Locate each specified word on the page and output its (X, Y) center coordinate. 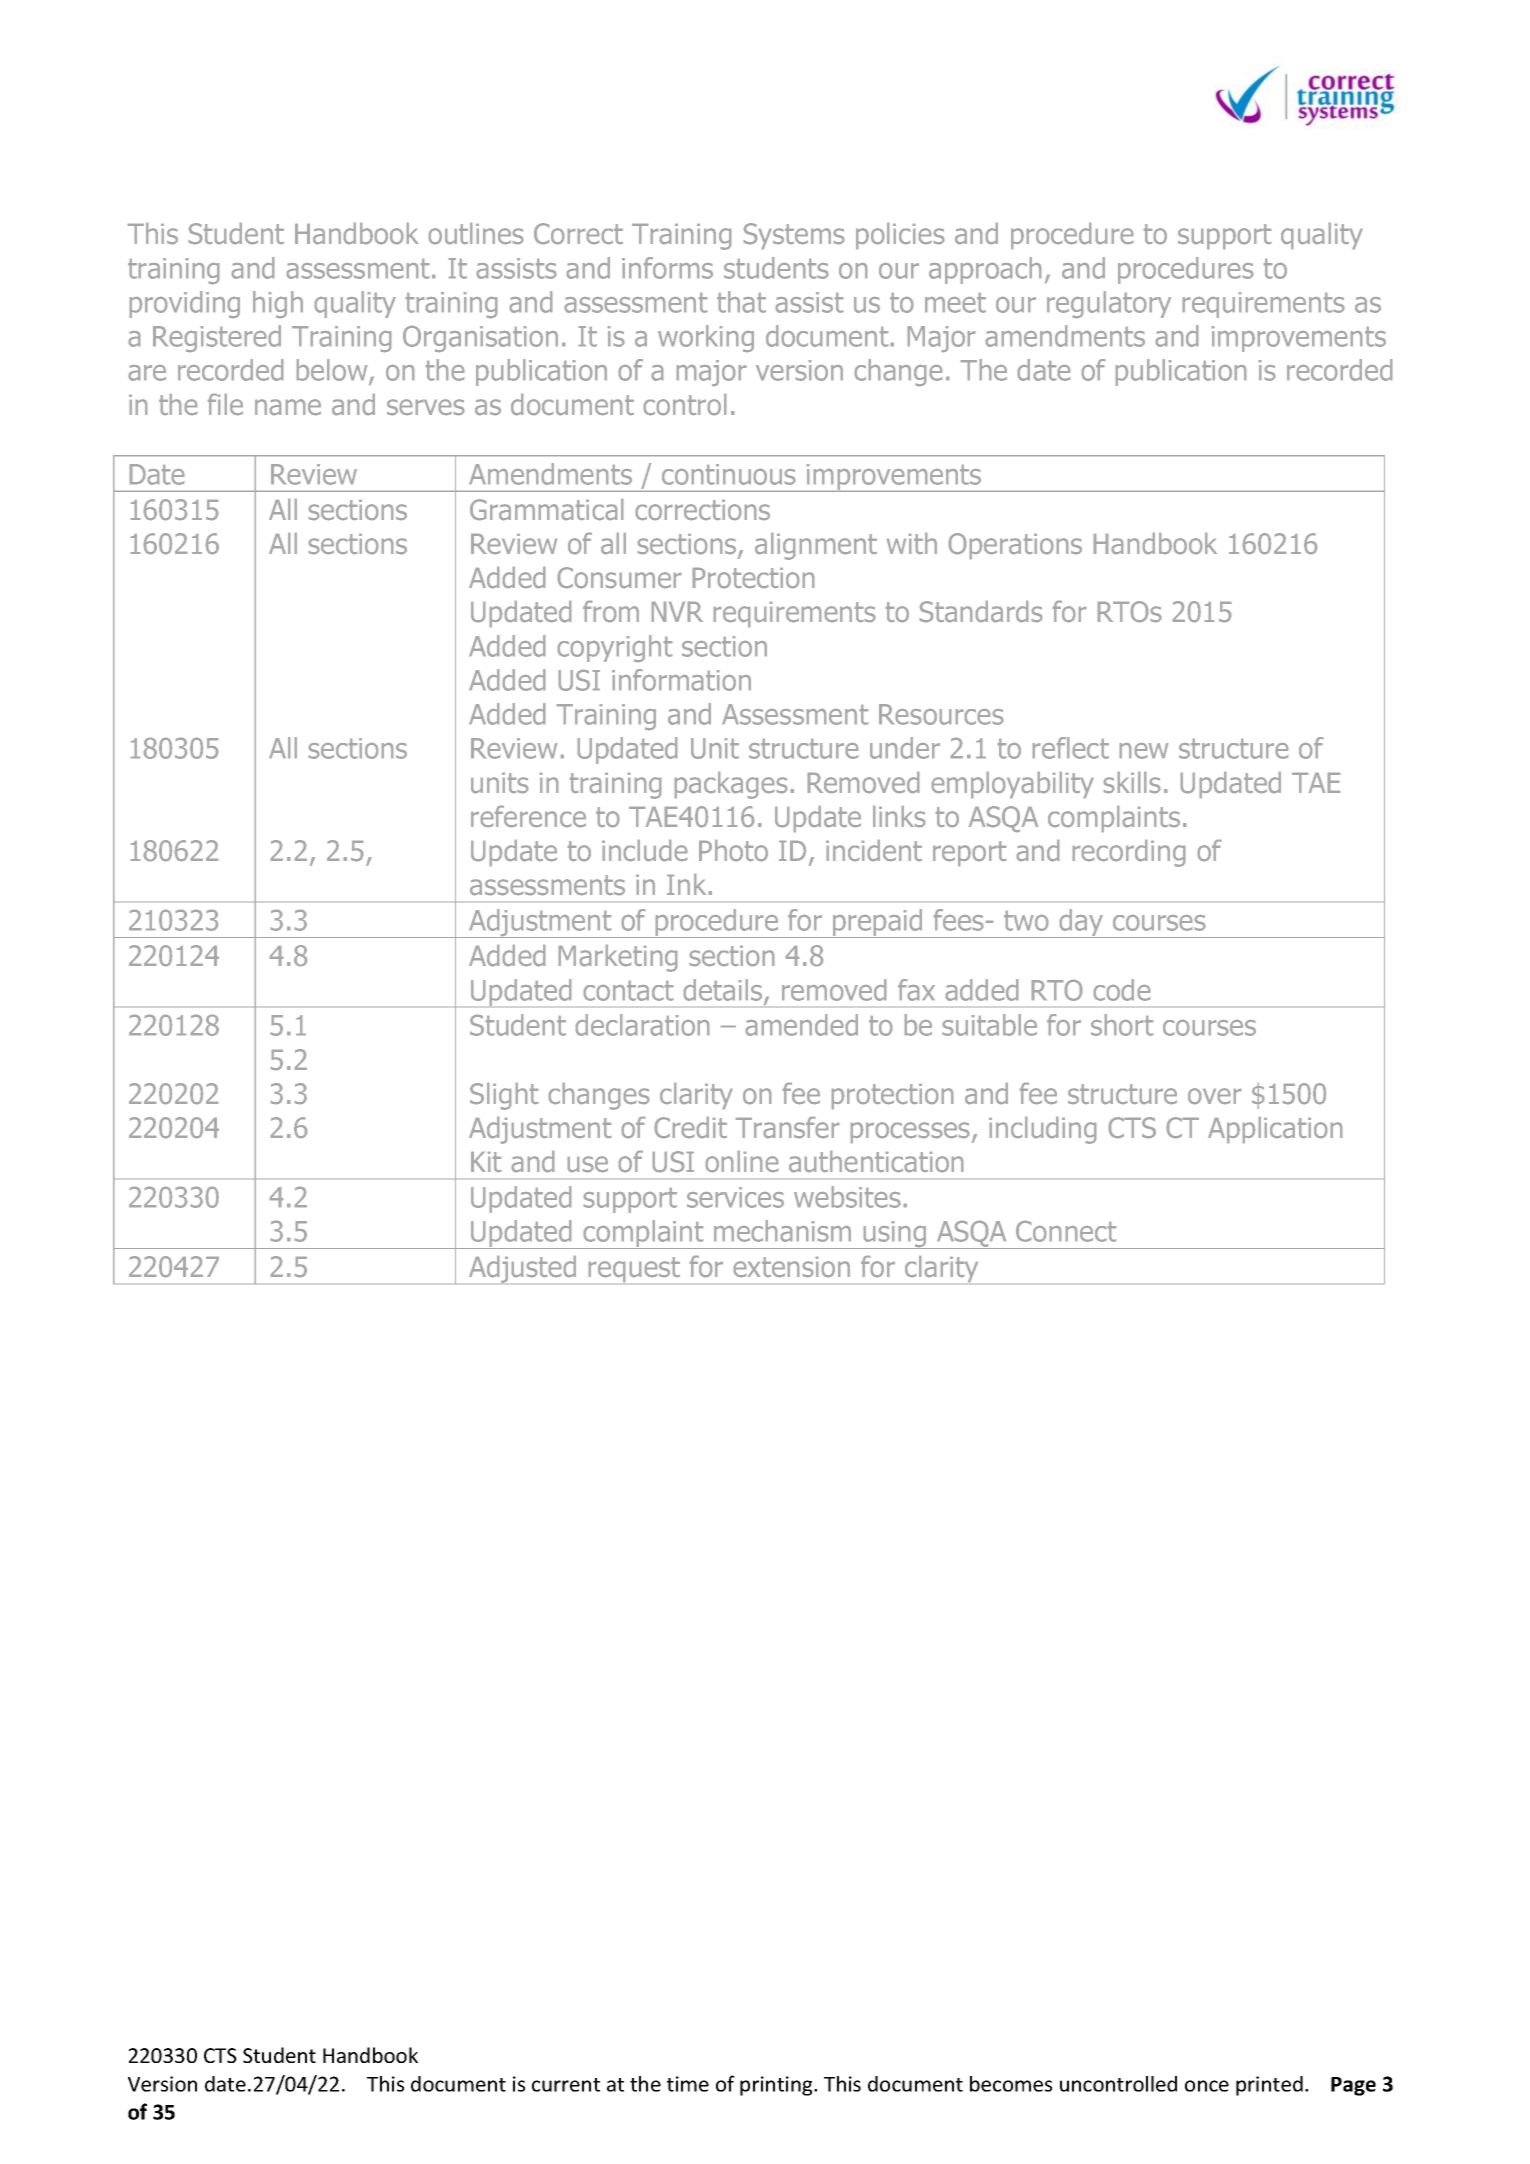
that (741, 302)
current (566, 2085)
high (278, 304)
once (1207, 2086)
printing (777, 2086)
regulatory (1109, 304)
